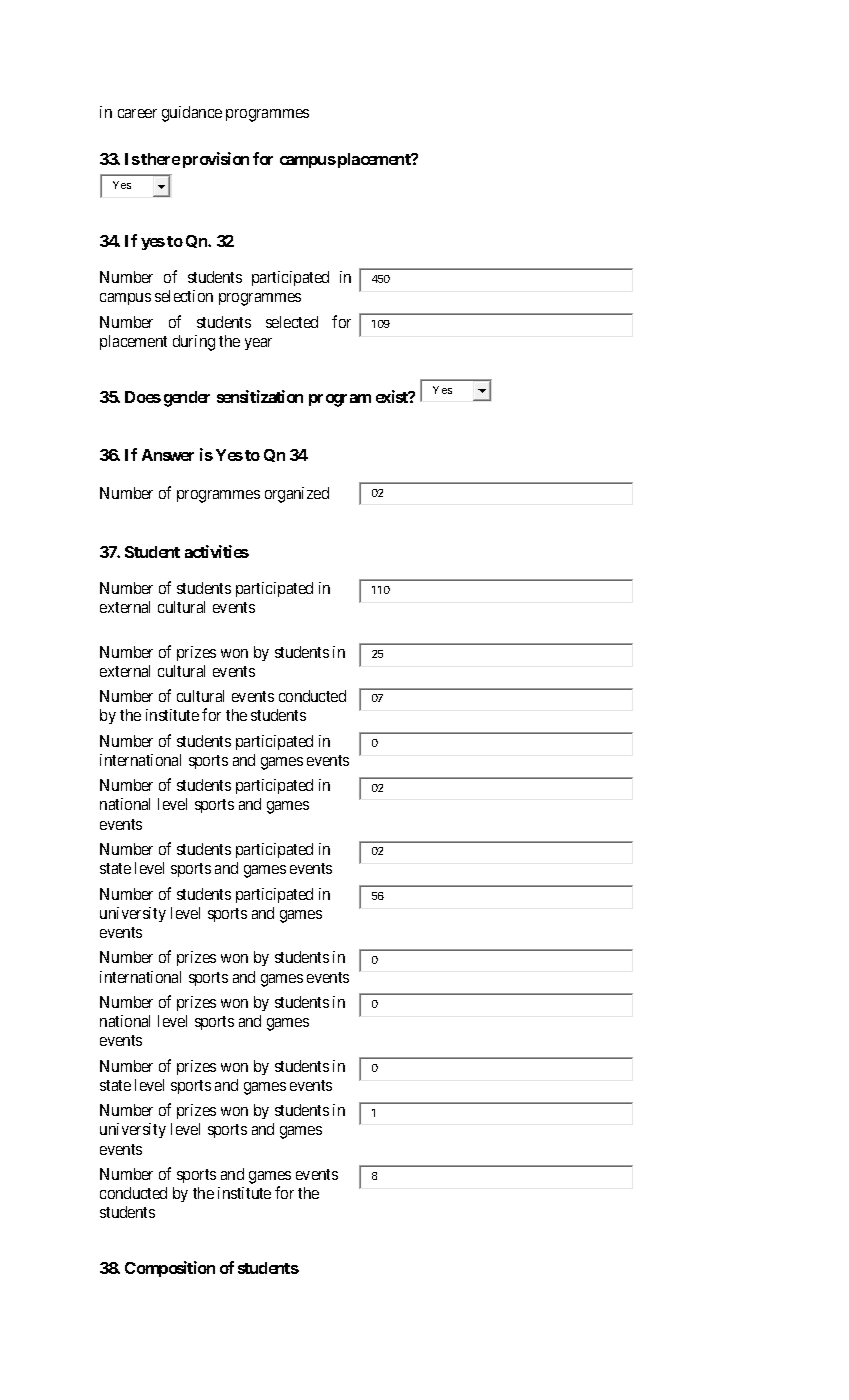 This page has height=1400, width=849. What do you see at coordinates (184, 296) in the page?
I see `selection` at bounding box center [184, 296].
